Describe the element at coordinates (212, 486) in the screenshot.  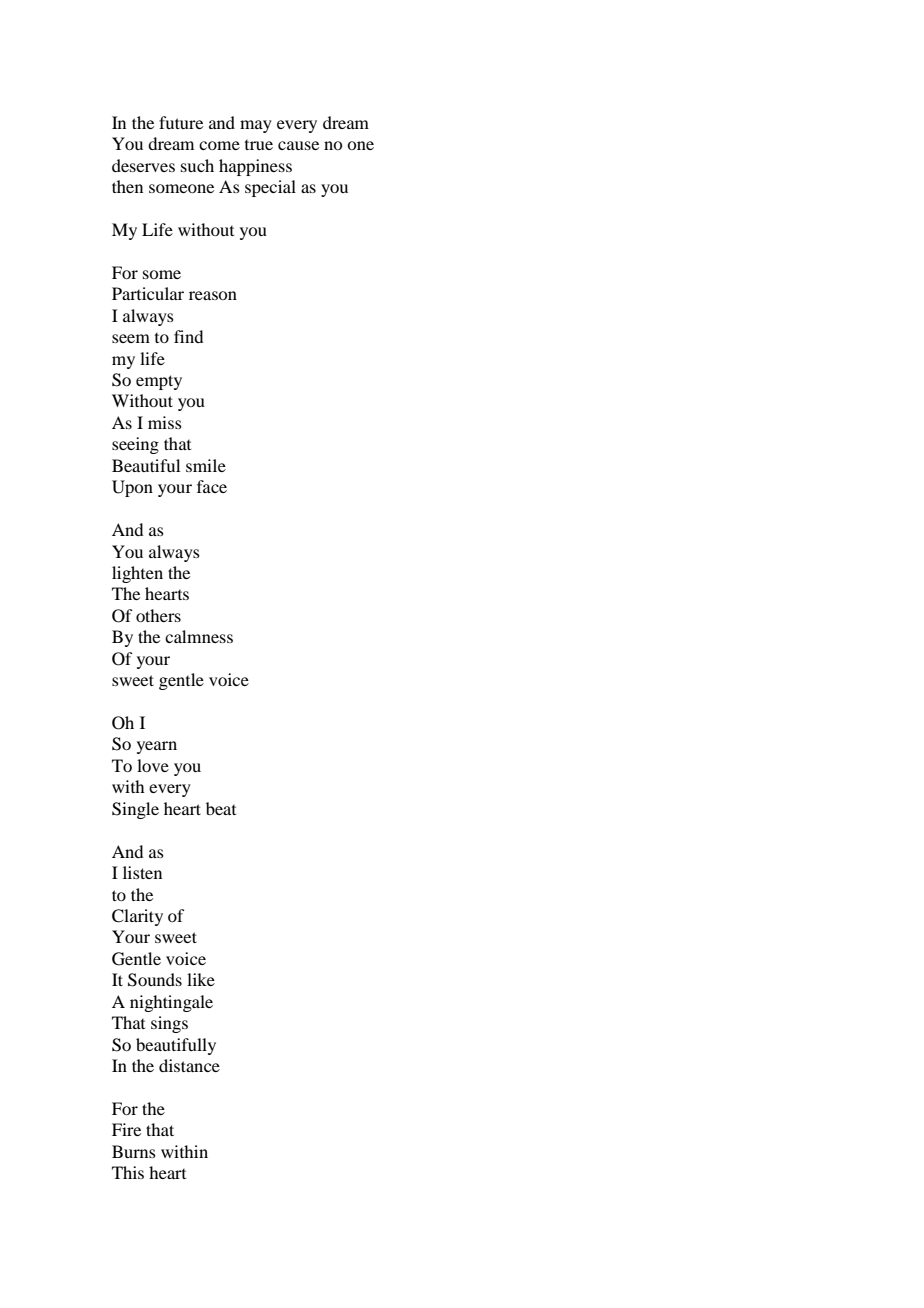
I see `face` at that location.
